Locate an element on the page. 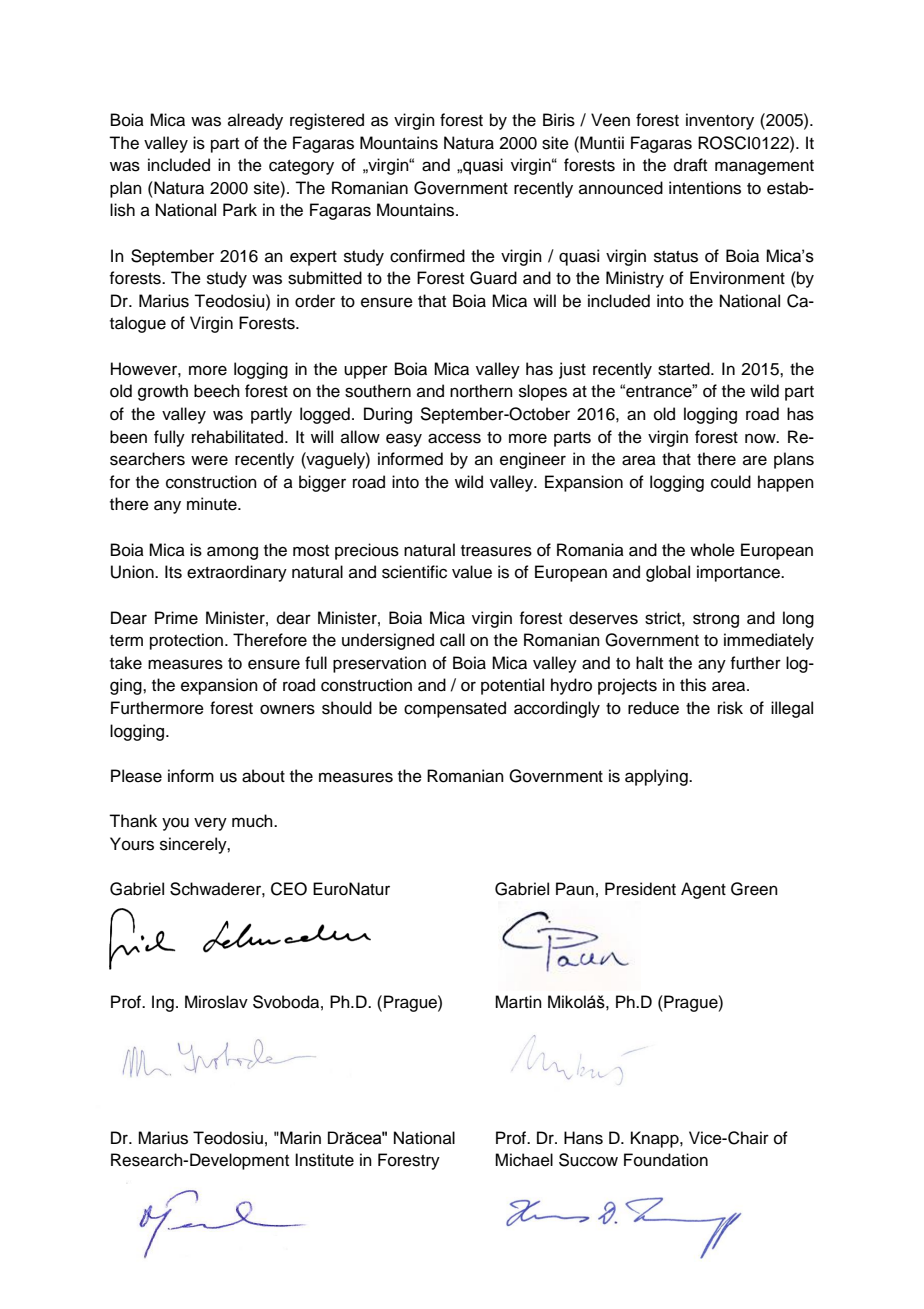 The height and width of the document is (1309, 924). confirmed is located at coordinates (427, 256).
